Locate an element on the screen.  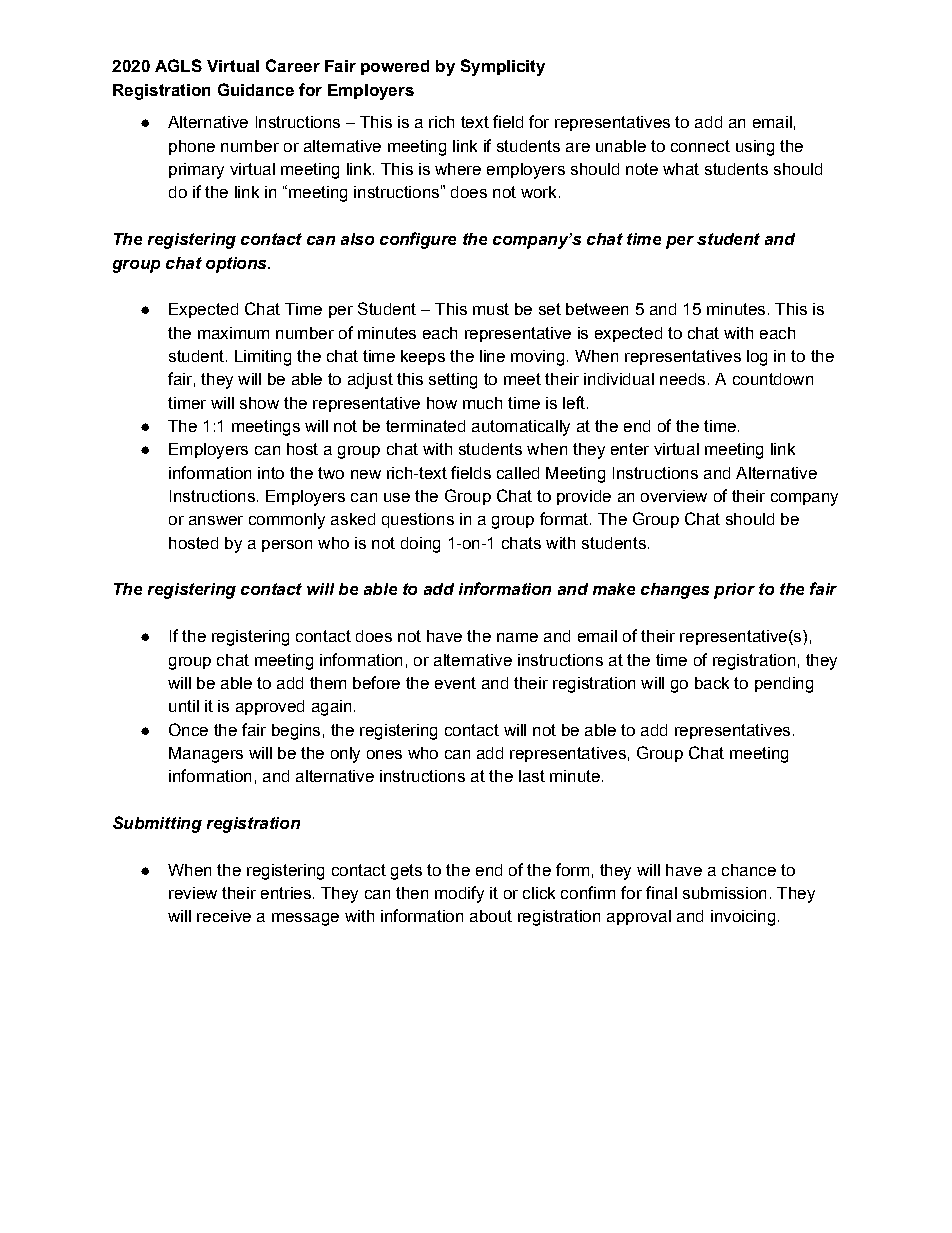
connect is located at coordinates (700, 146).
